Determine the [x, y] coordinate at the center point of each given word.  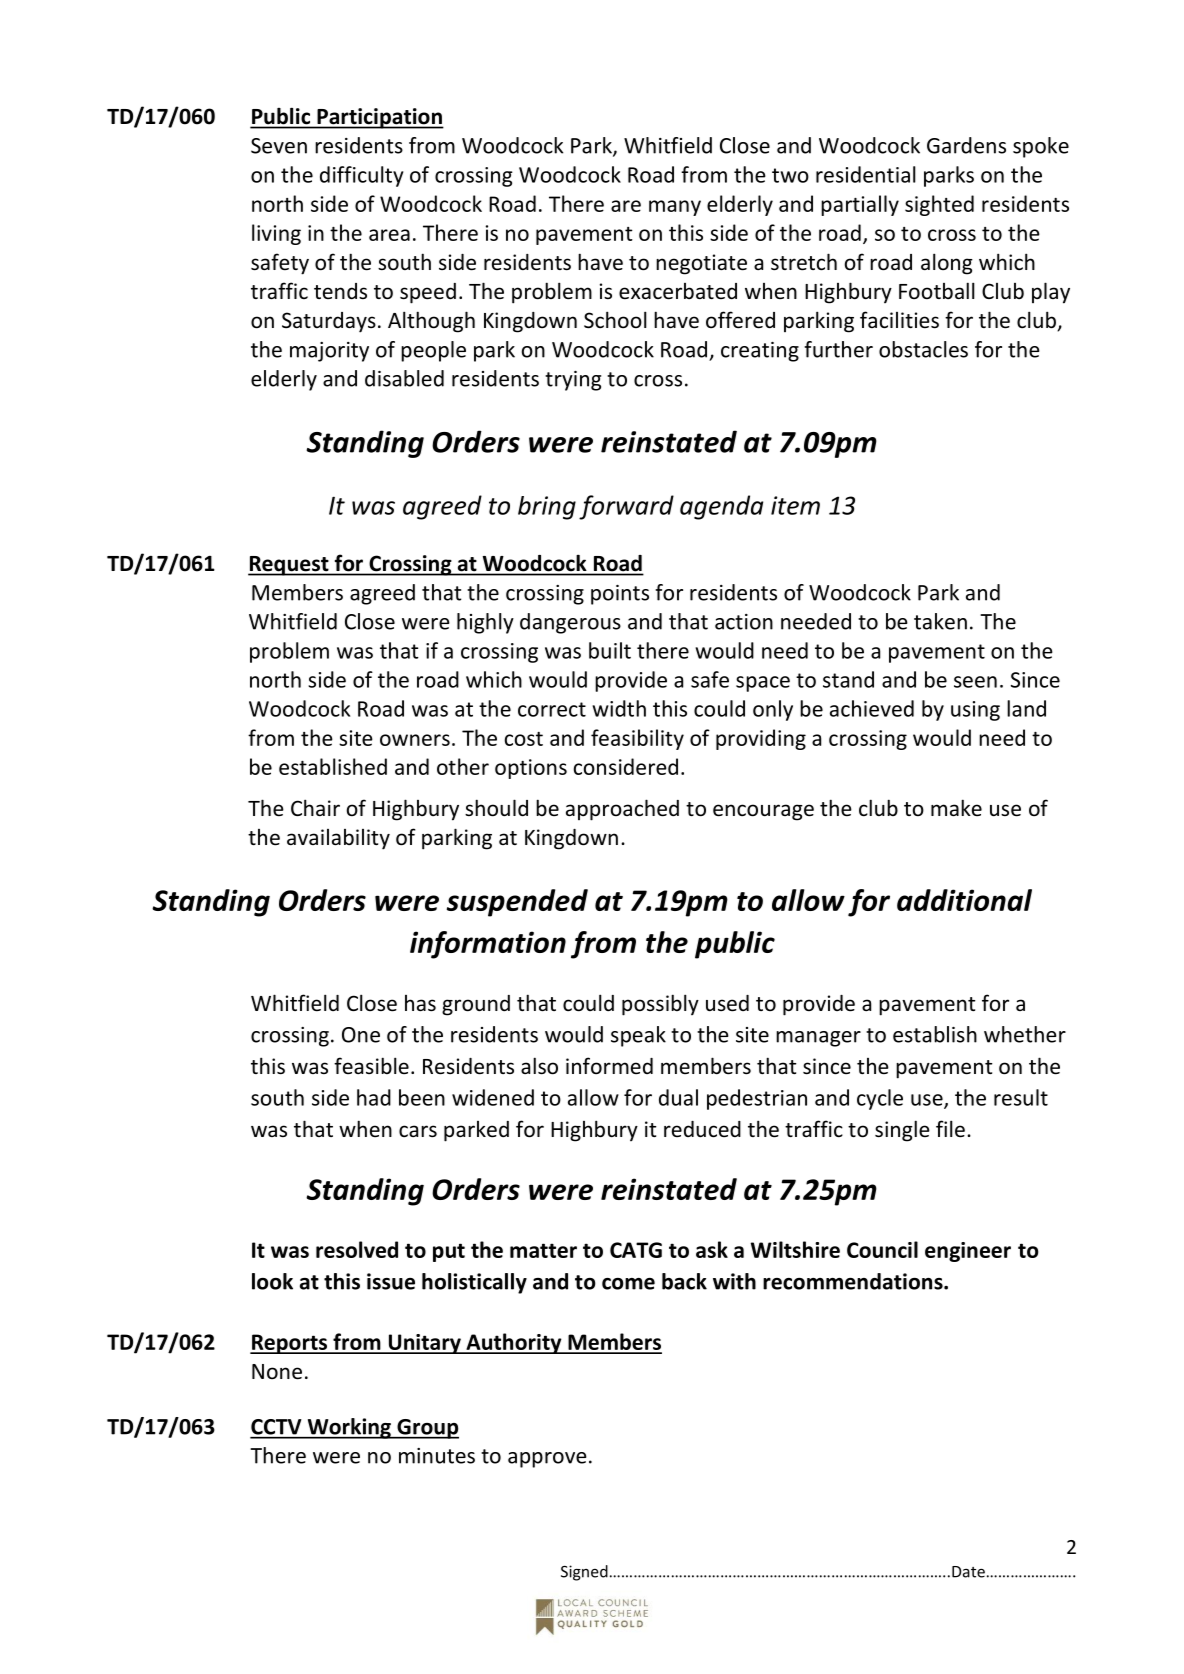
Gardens [966, 145]
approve [547, 1460]
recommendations [854, 1281]
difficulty [361, 176]
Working [349, 1428]
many [675, 208]
